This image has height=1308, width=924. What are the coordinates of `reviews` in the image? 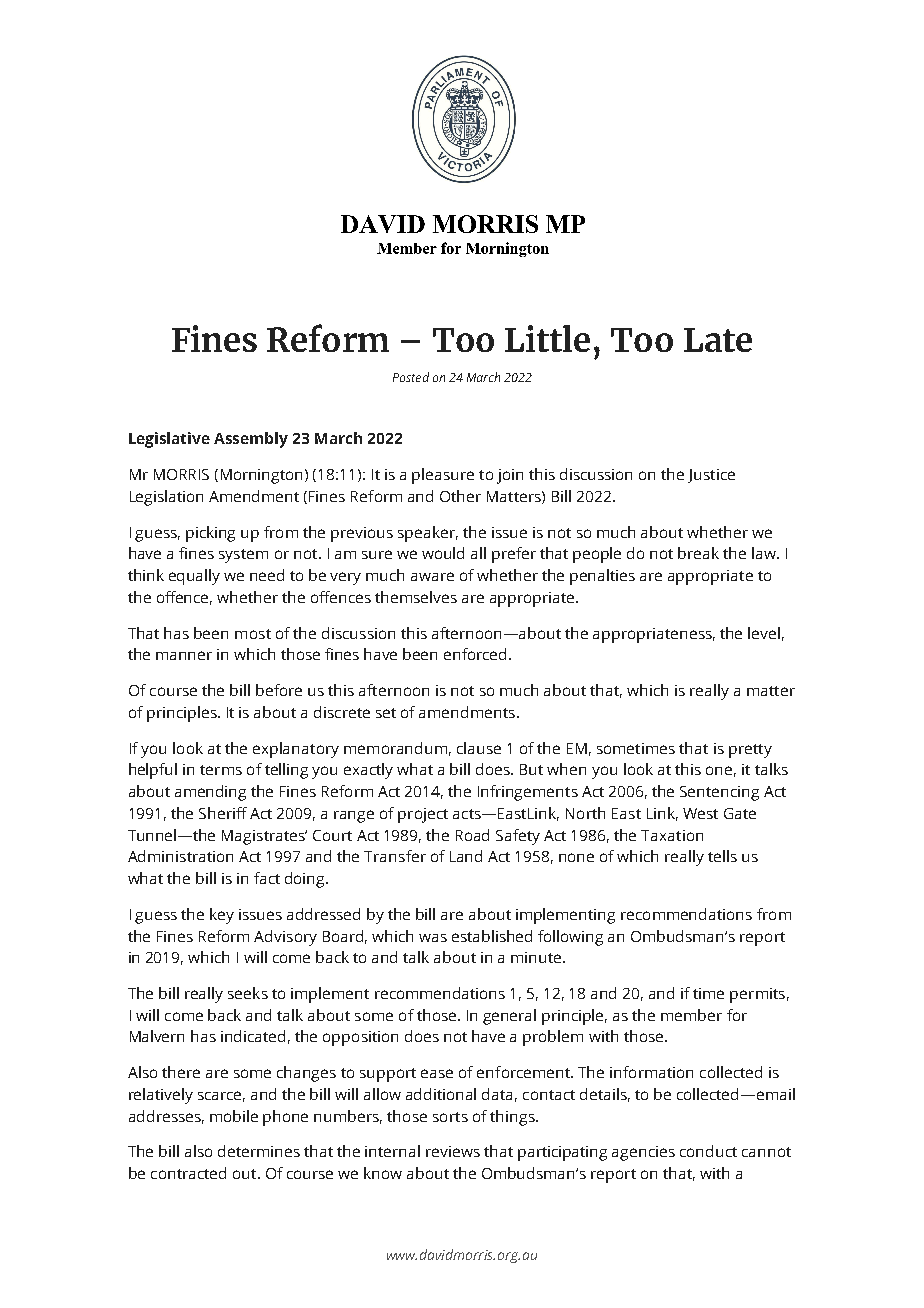 It's located at (453, 1151).
